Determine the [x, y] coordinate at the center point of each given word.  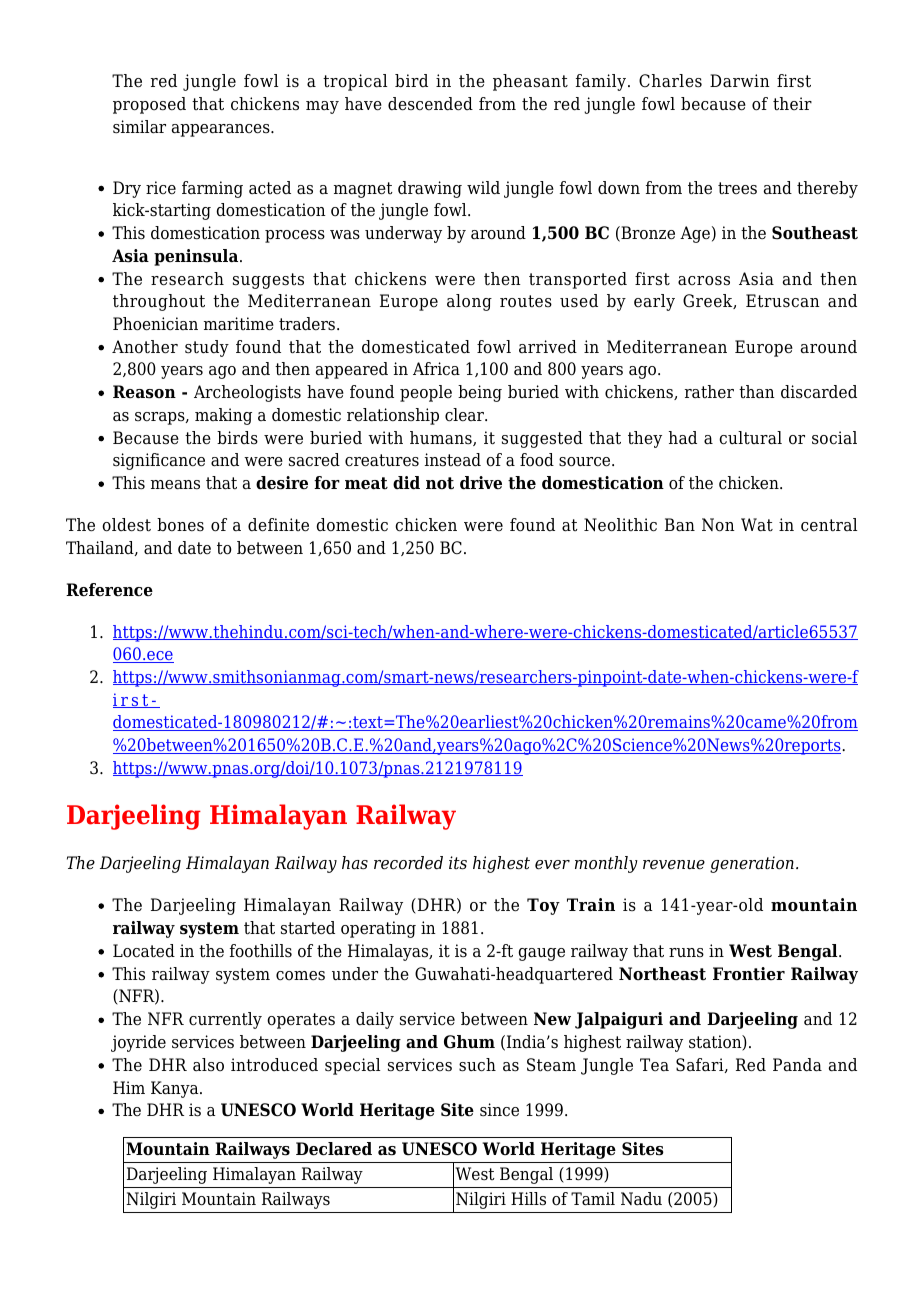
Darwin [740, 81]
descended [430, 104]
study [207, 348]
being [480, 393]
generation [752, 864]
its [458, 863]
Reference [109, 590]
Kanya [176, 1089]
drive [481, 483]
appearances [222, 130]
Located [144, 951]
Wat [757, 525]
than [757, 392]
